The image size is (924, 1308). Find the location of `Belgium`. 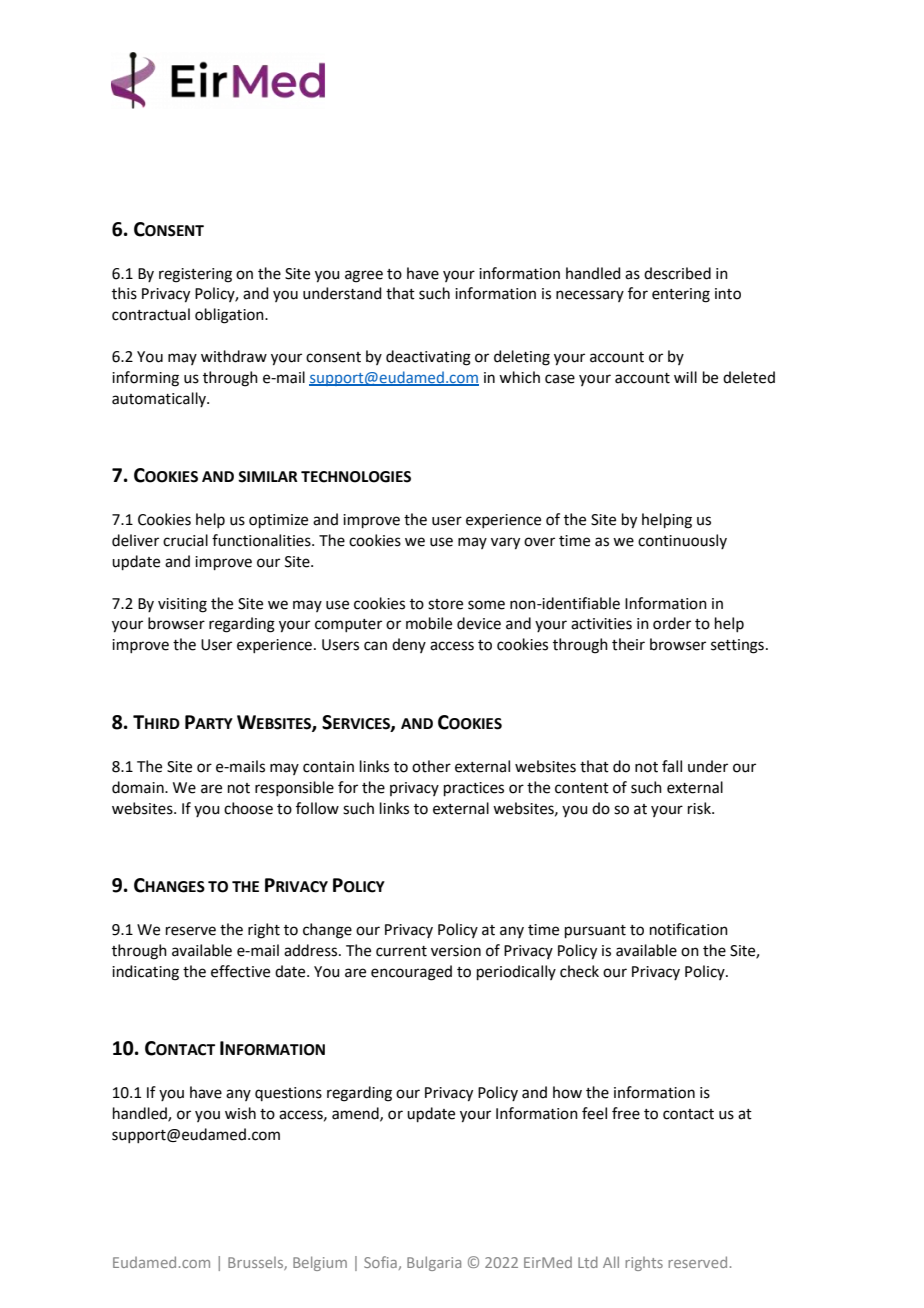

Belgium is located at coordinates (320, 1263).
